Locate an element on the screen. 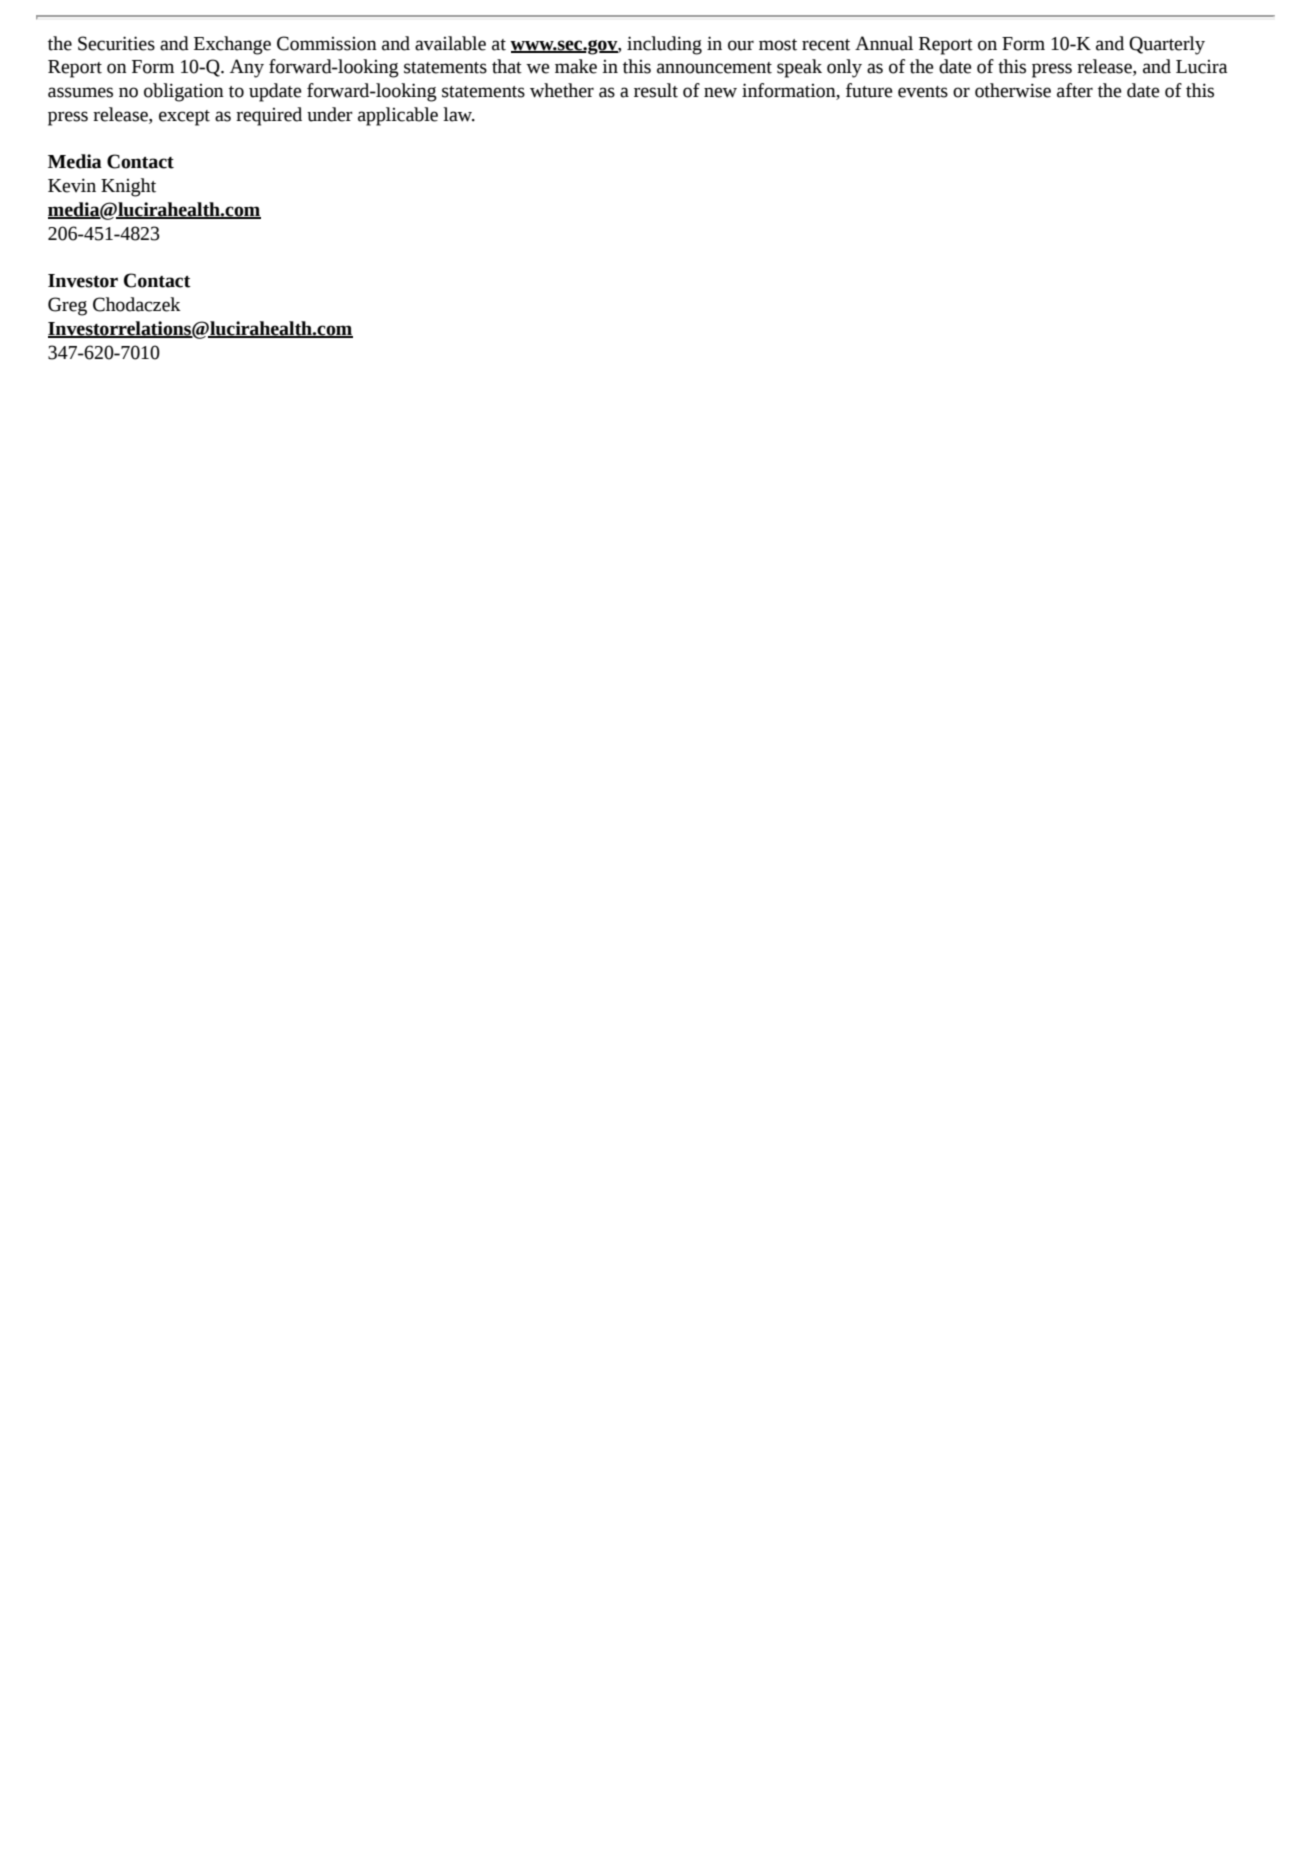  Quarterly is located at coordinates (1167, 45).
